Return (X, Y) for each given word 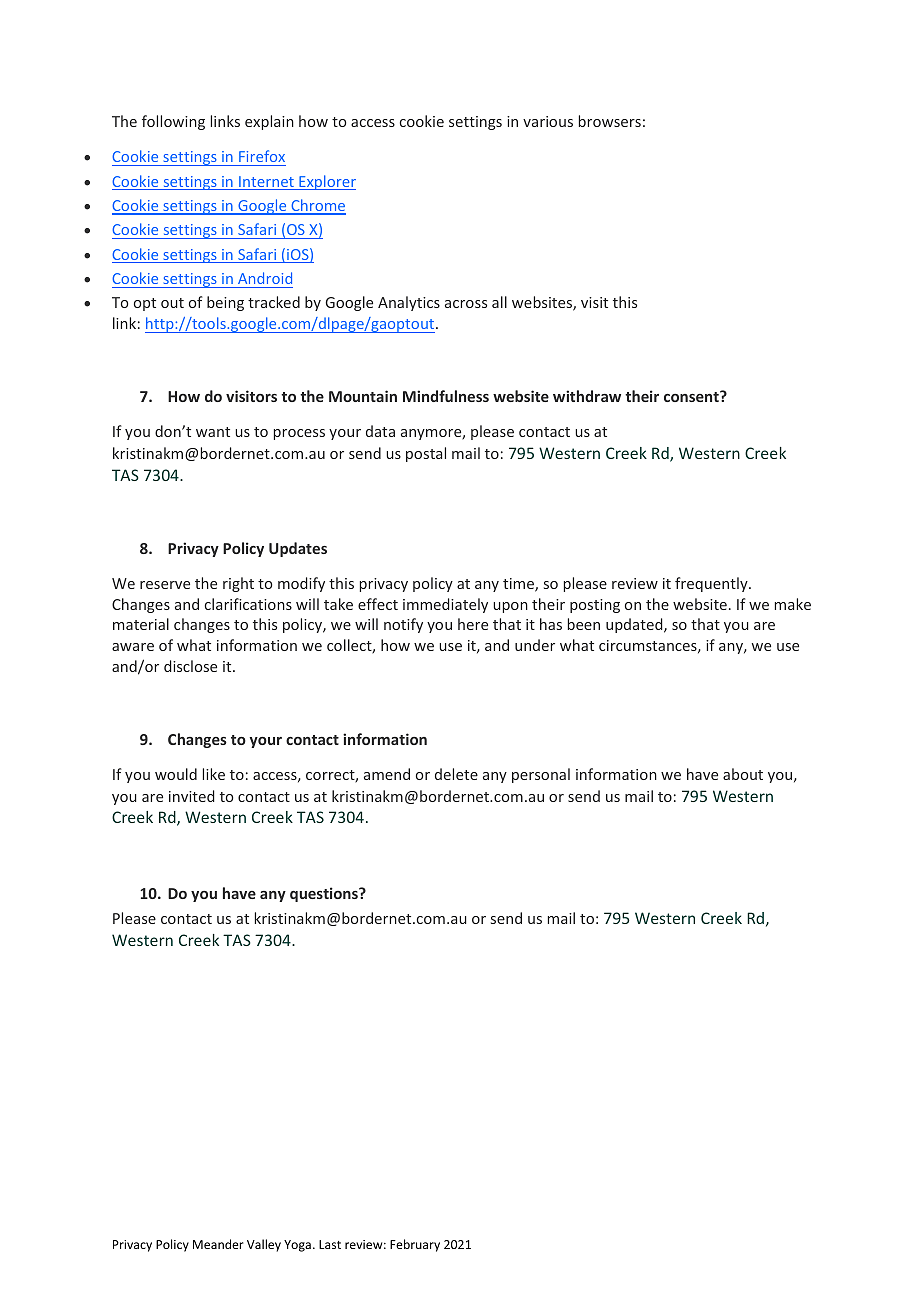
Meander (218, 1244)
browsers (610, 121)
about (743, 774)
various (548, 121)
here (473, 624)
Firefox (262, 156)
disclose (190, 666)
